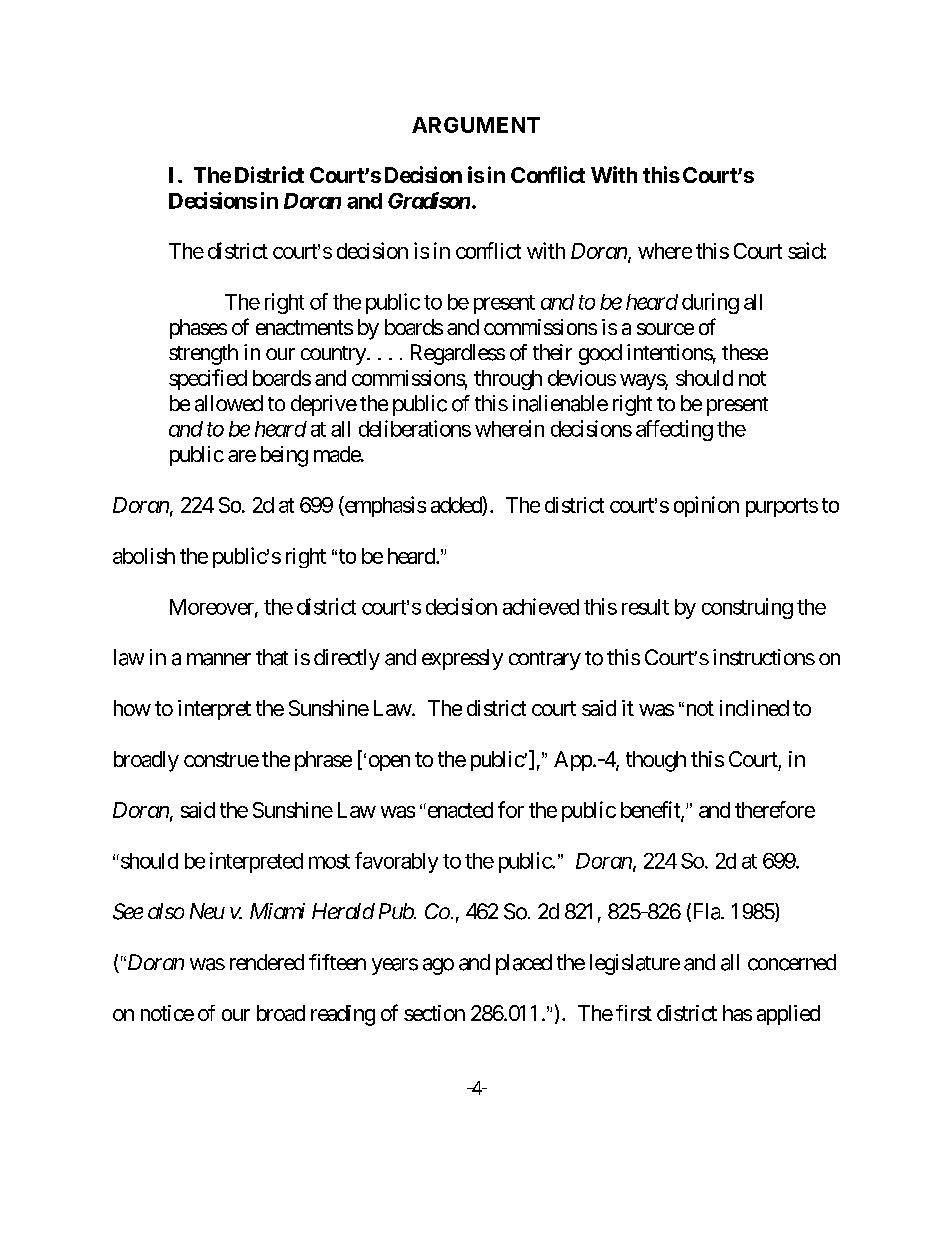 Image resolution: width=952 pixels, height=1233 pixels. I want to click on manner, so click(219, 659).
